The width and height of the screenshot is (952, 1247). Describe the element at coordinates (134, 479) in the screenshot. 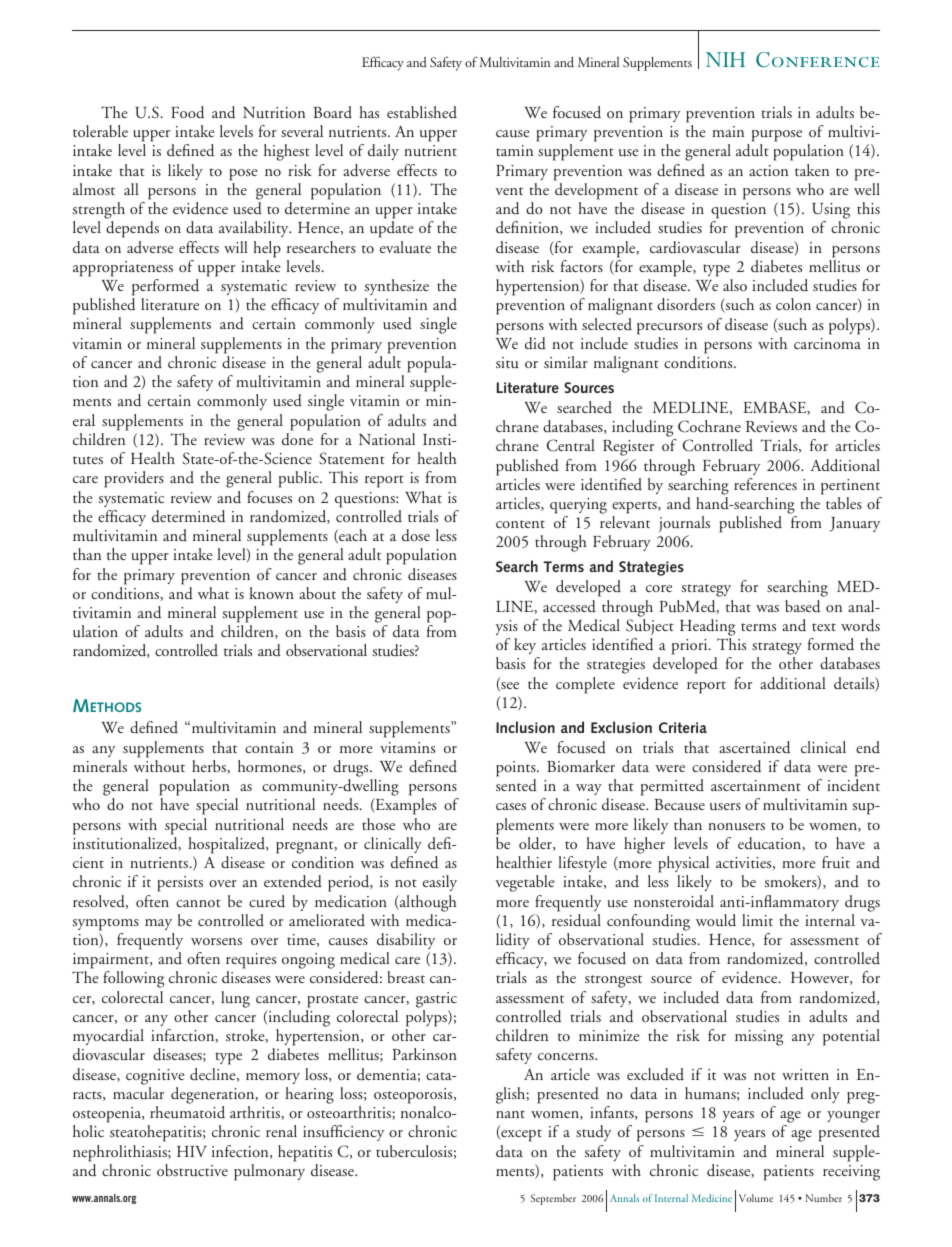

I see `providers` at that location.
